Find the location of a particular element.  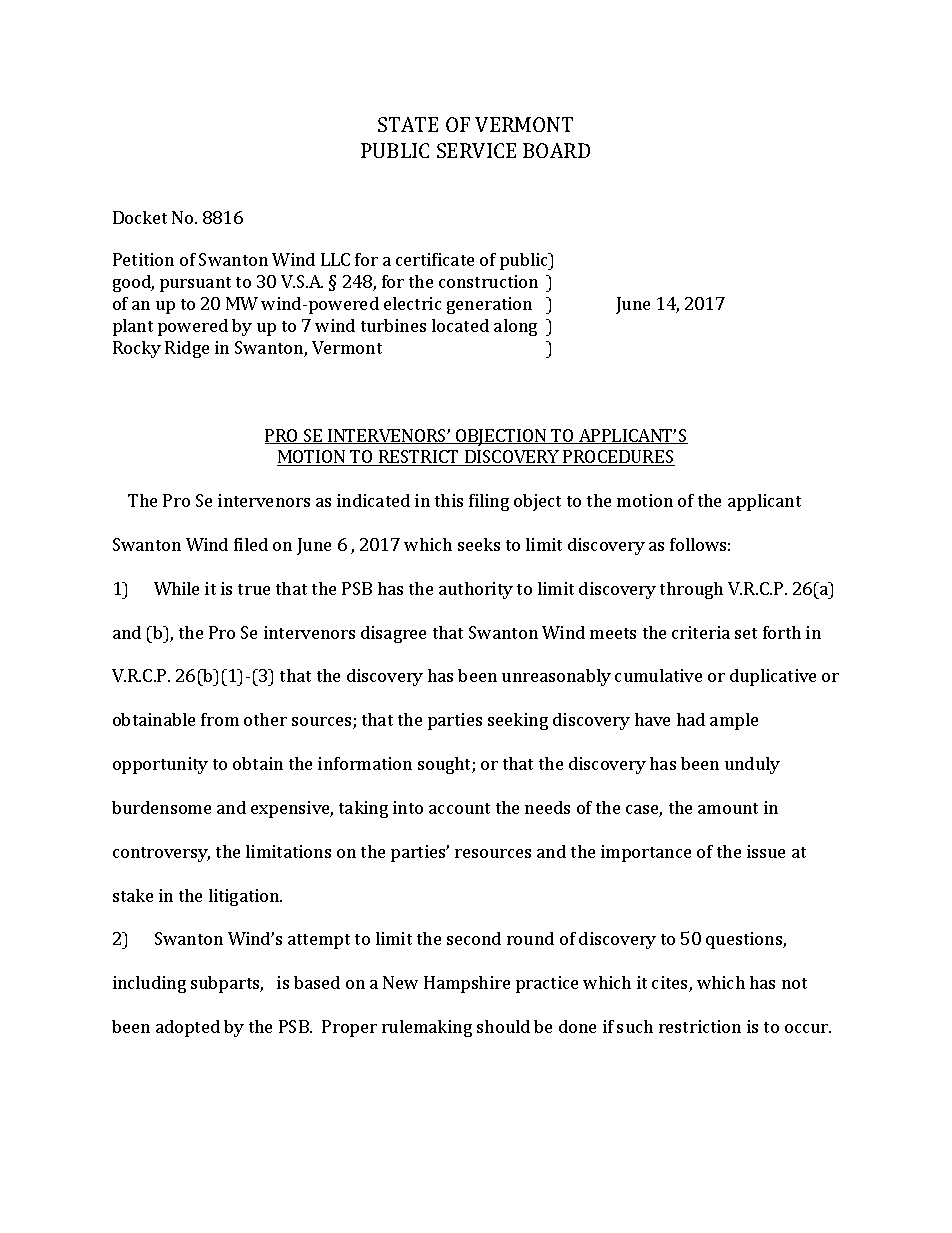

amount is located at coordinates (728, 808).
